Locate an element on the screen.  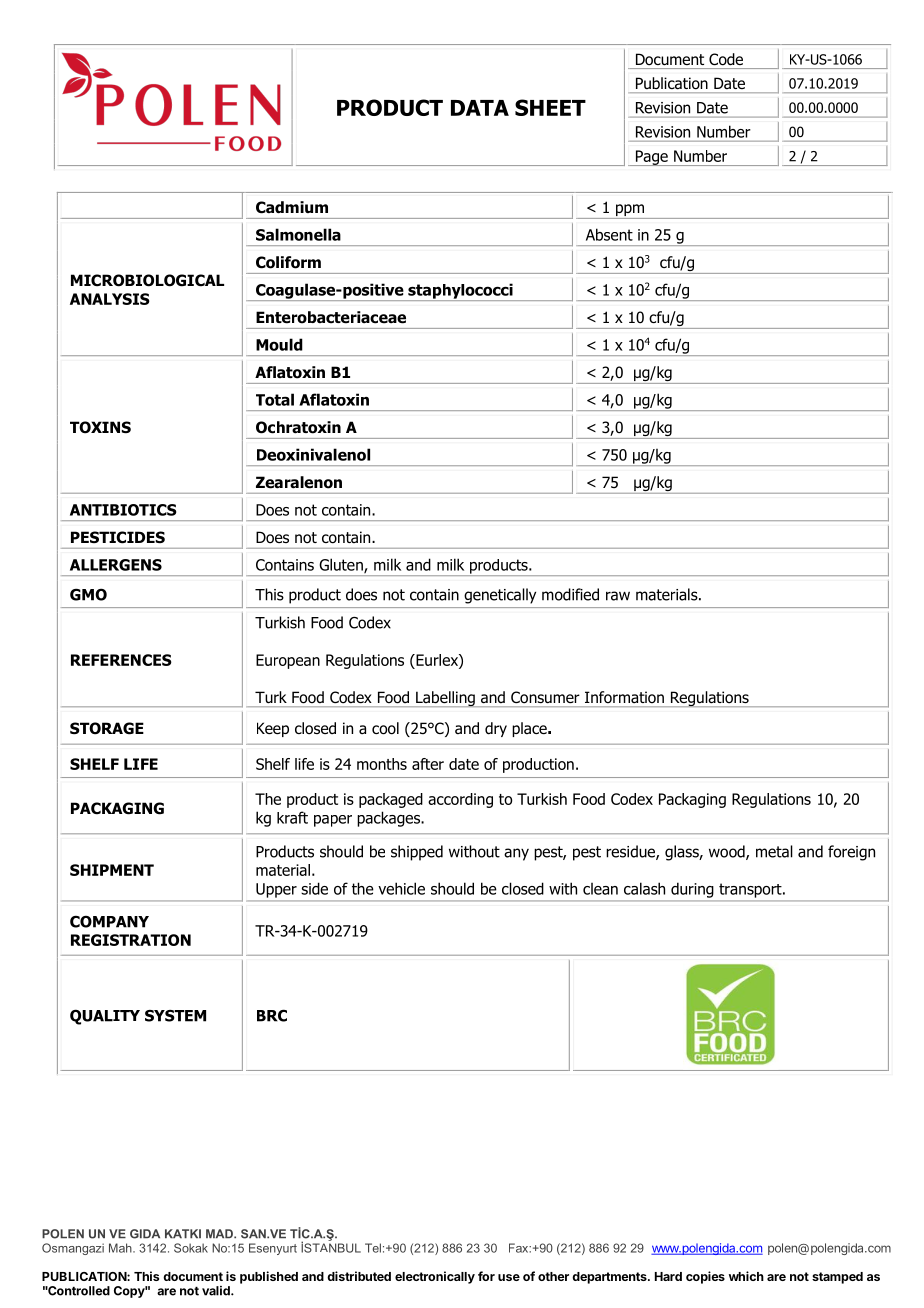
electronically is located at coordinates (435, 1277).
